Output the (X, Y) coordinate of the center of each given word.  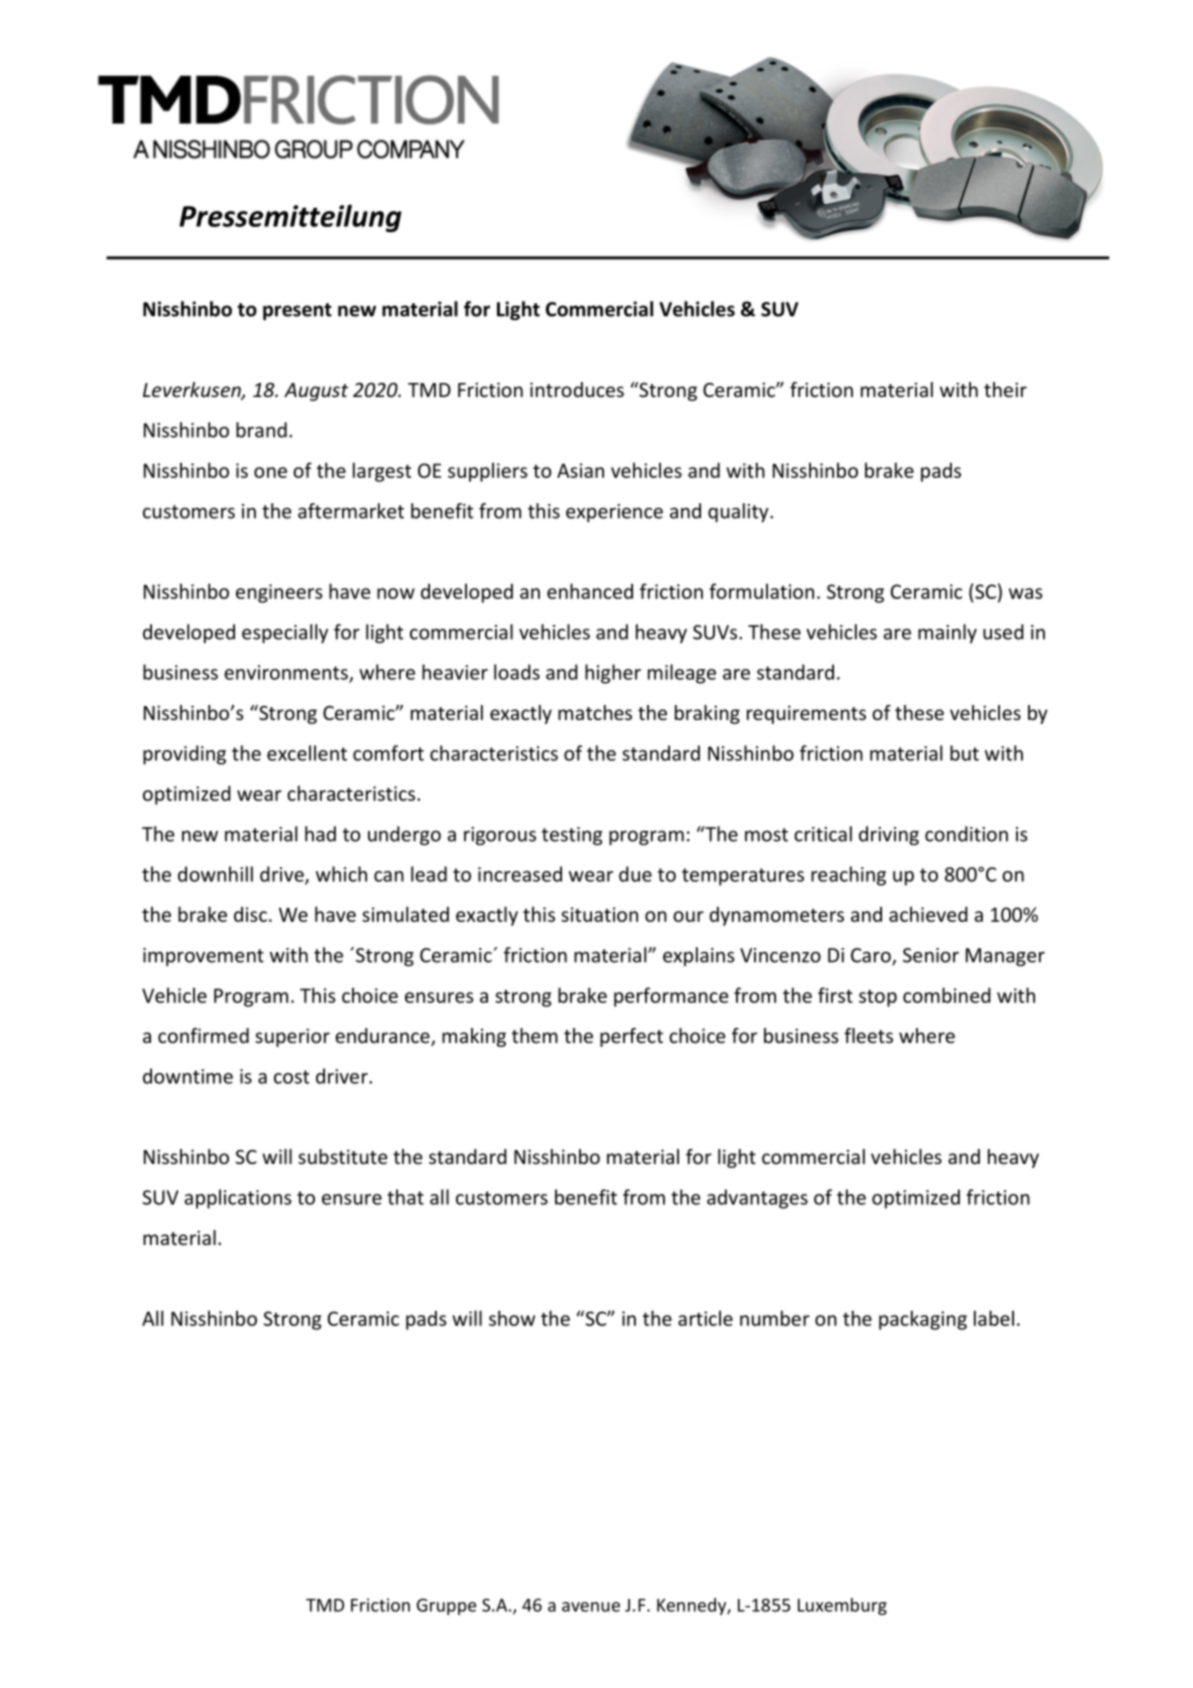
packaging (923, 1320)
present (297, 311)
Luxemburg (842, 1606)
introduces (577, 389)
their (1005, 389)
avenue (591, 1607)
